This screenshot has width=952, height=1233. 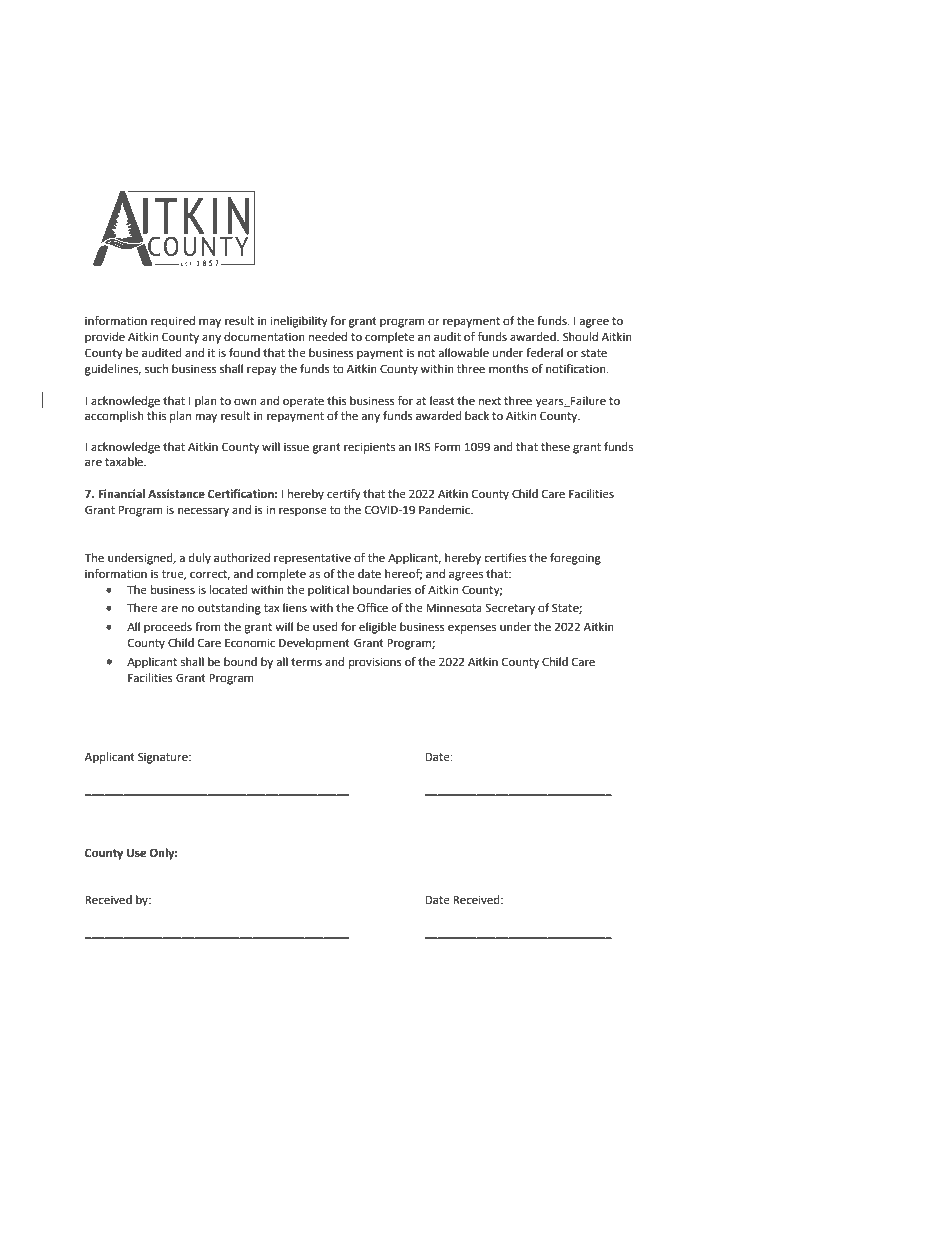 What do you see at coordinates (303, 402) in the screenshot?
I see `operate` at bounding box center [303, 402].
